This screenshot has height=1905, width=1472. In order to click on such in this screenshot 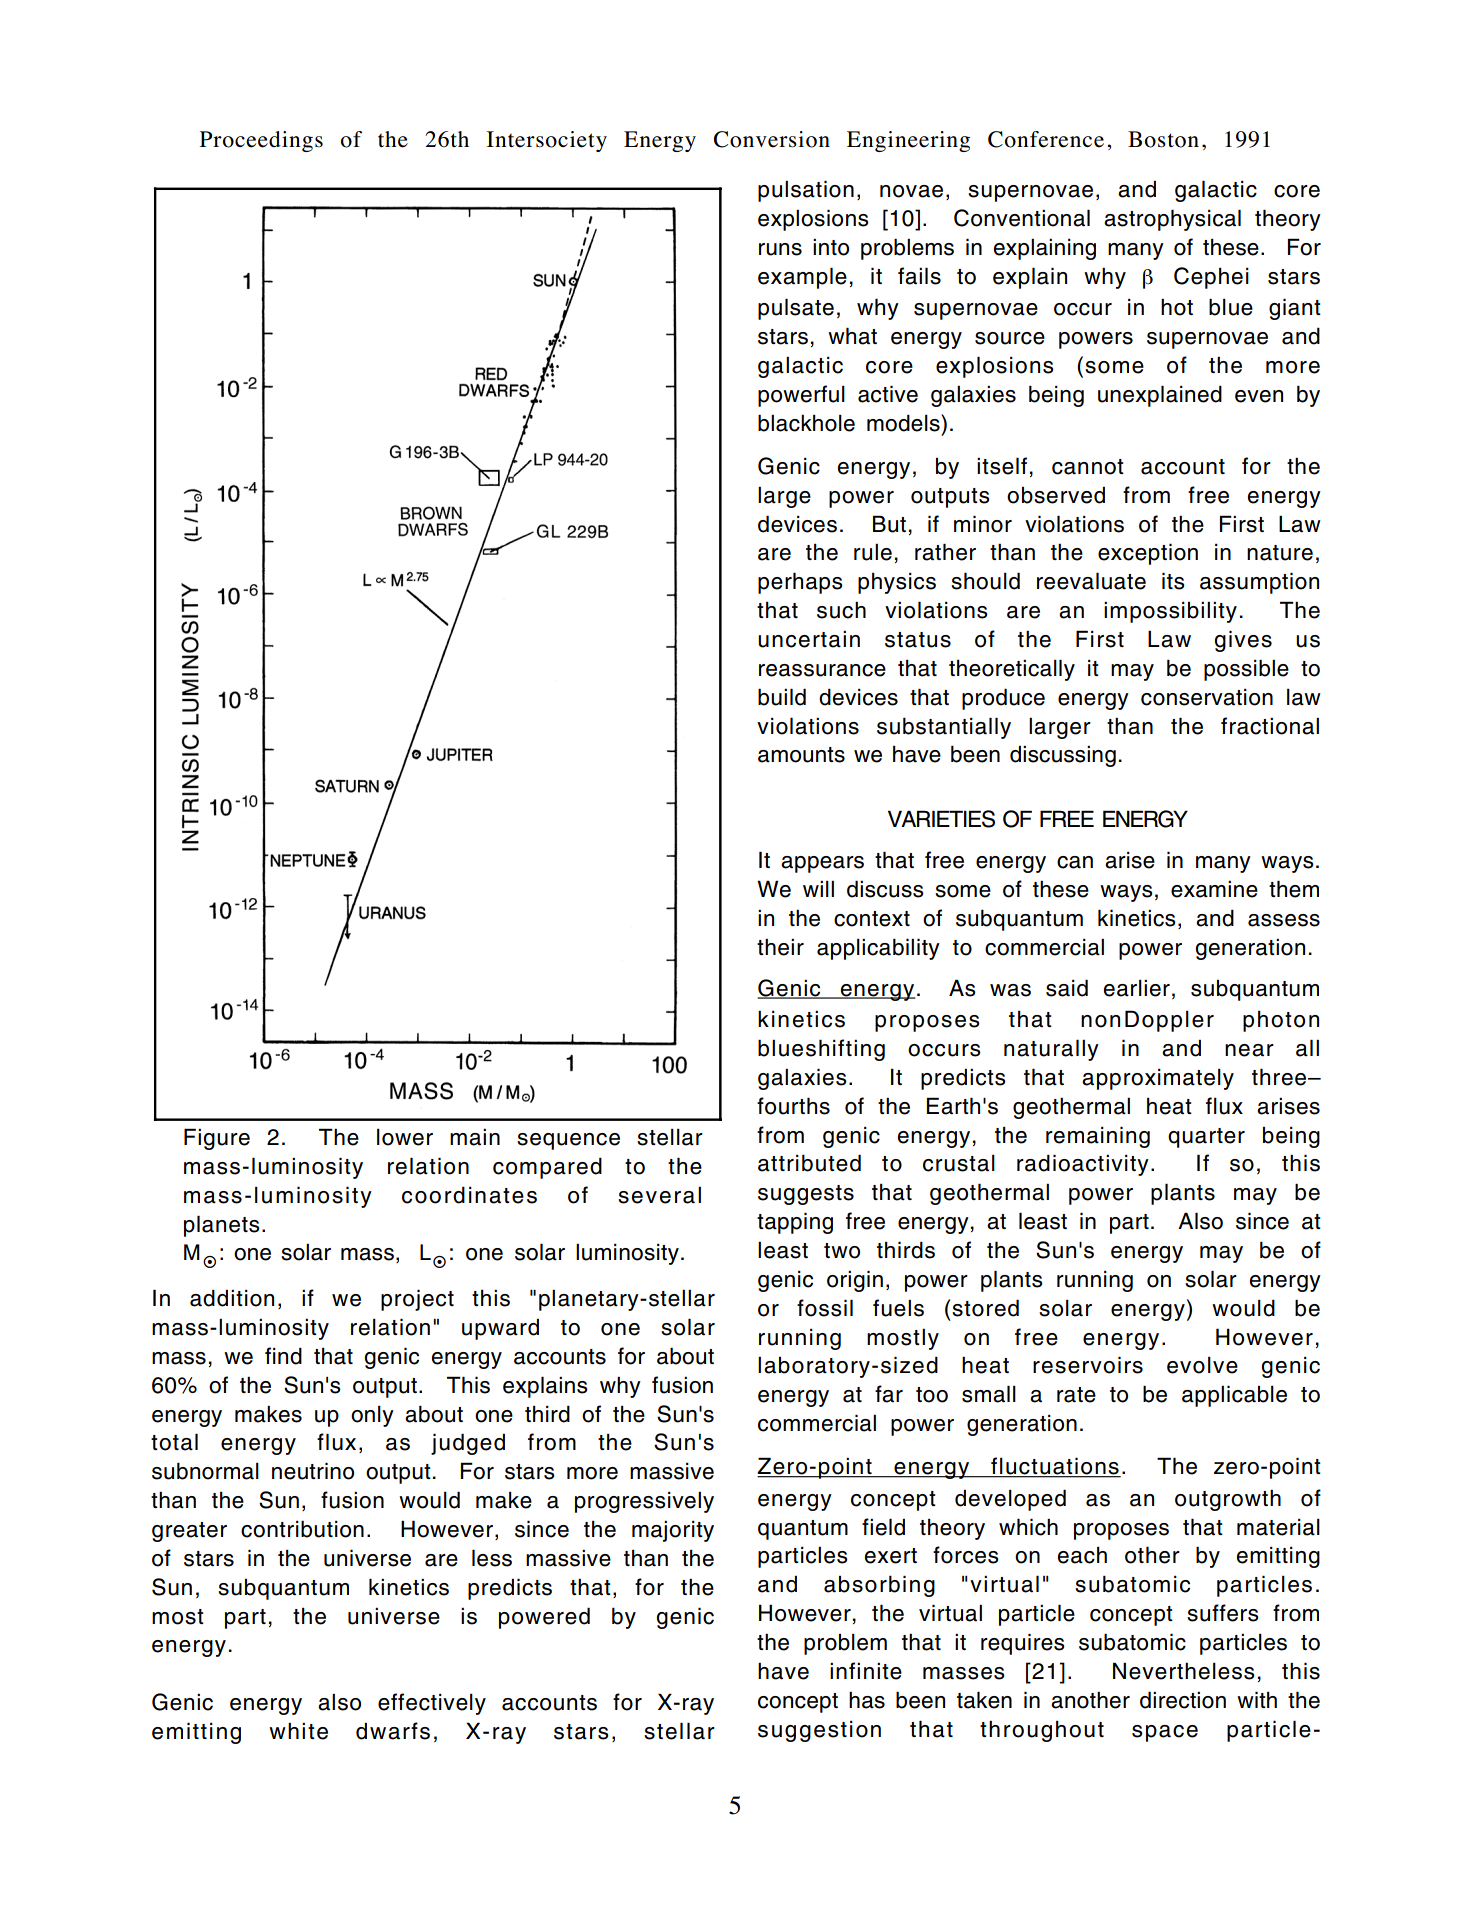, I will do `click(841, 610)`.
